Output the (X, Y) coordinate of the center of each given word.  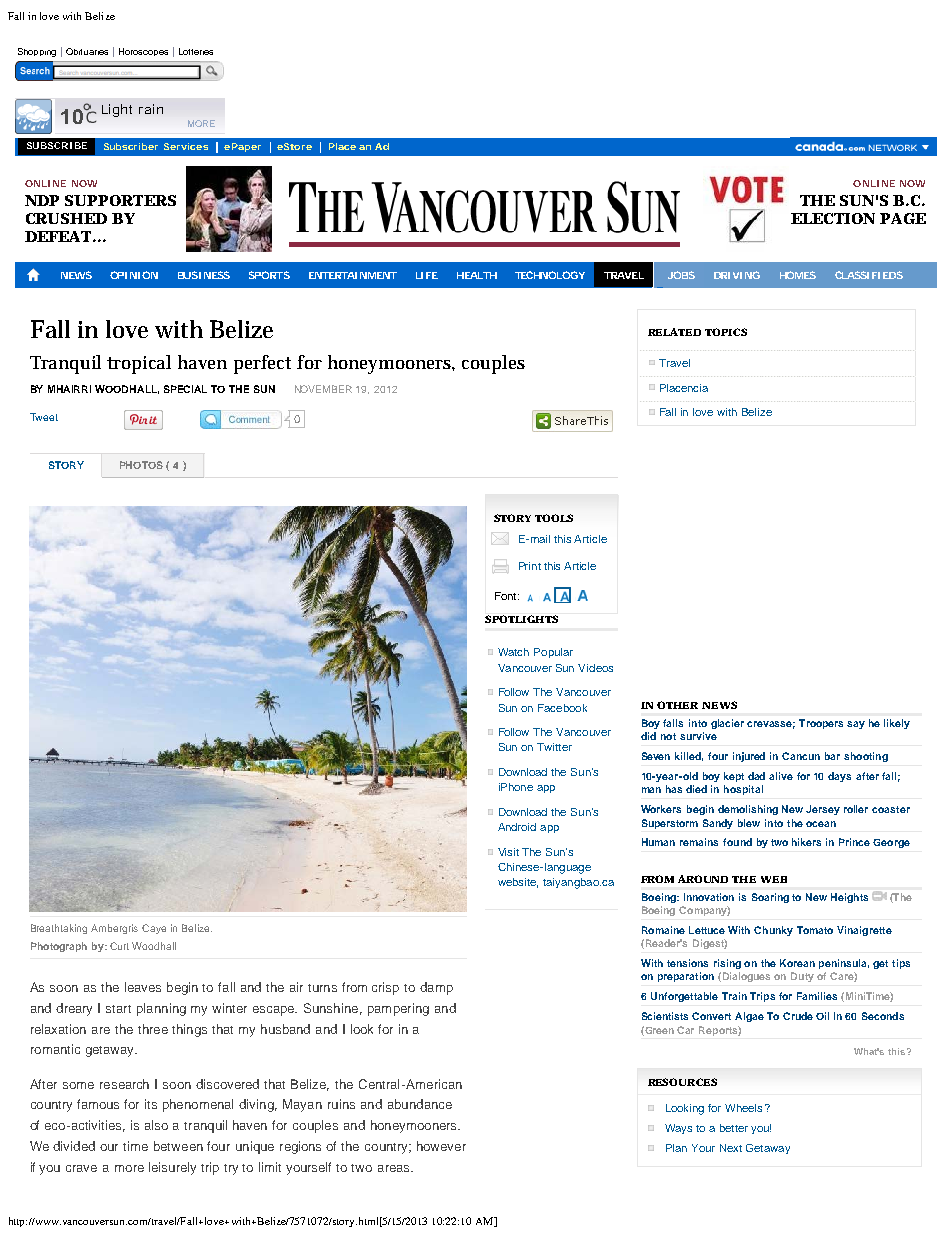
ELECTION (833, 218)
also (156, 1125)
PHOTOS (141, 465)
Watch (513, 652)
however (441, 1146)
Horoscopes (143, 52)
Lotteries (196, 51)
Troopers (821, 724)
